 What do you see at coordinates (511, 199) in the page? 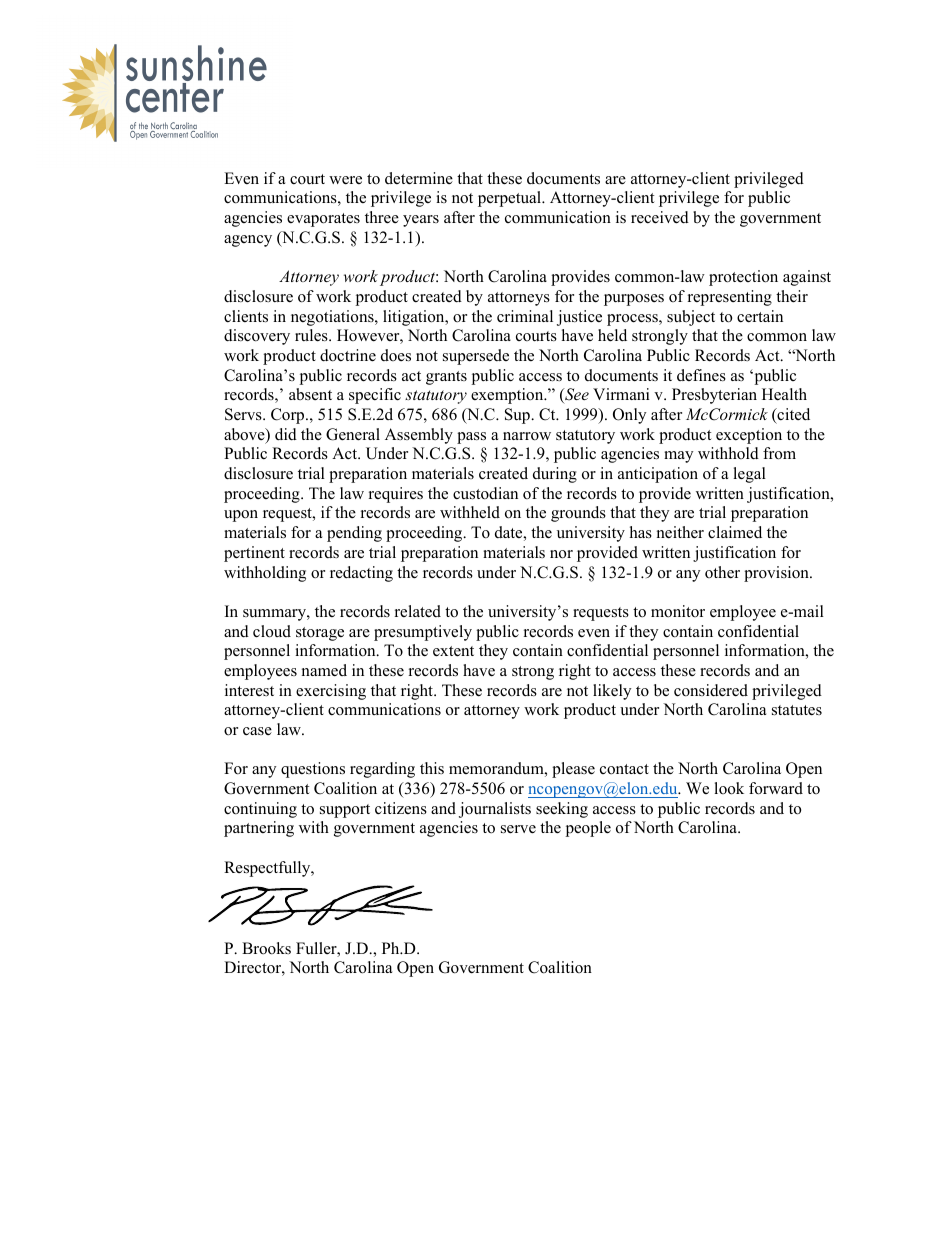
I see `perpetual` at bounding box center [511, 199].
